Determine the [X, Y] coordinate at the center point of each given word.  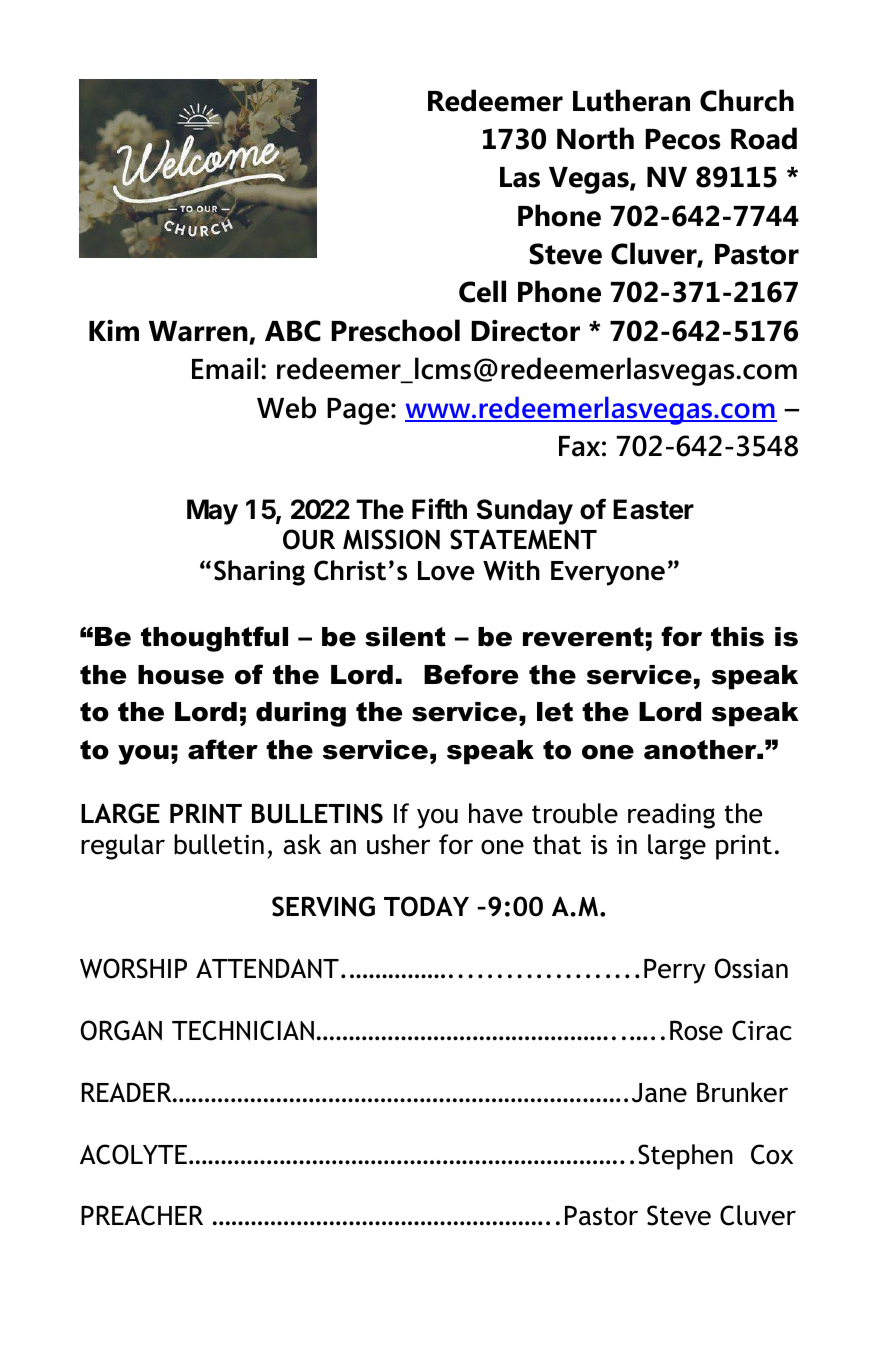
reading [671, 816]
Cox [772, 1154]
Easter [653, 509]
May [212, 512]
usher [398, 844]
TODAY [426, 906]
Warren [199, 332]
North [595, 138]
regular [123, 847]
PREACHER [142, 1215]
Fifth [439, 508]
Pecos [683, 139]
